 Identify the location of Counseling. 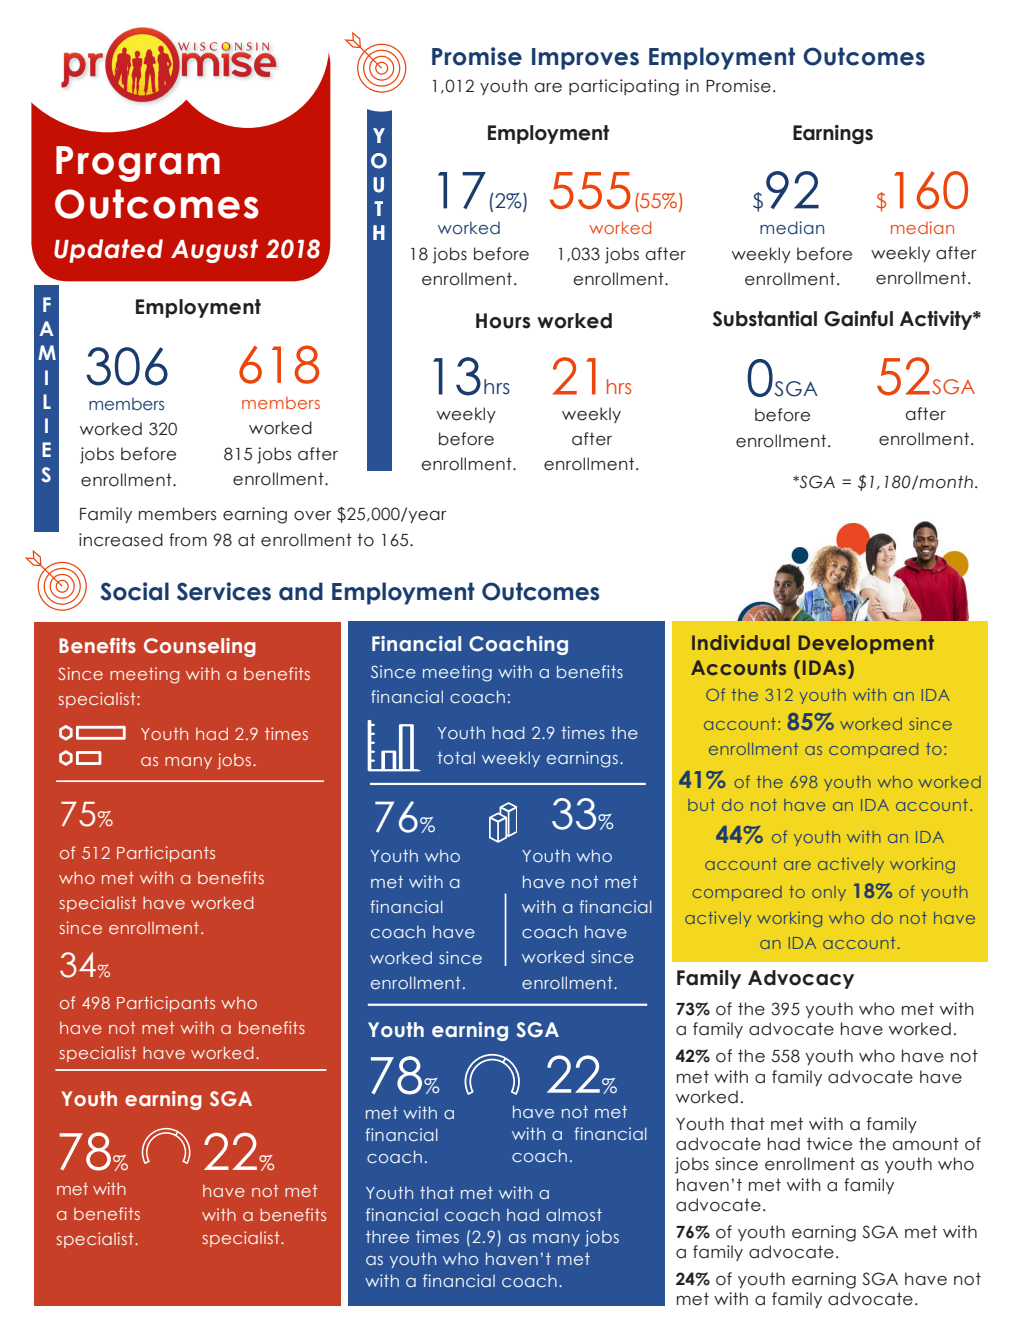
(200, 647).
